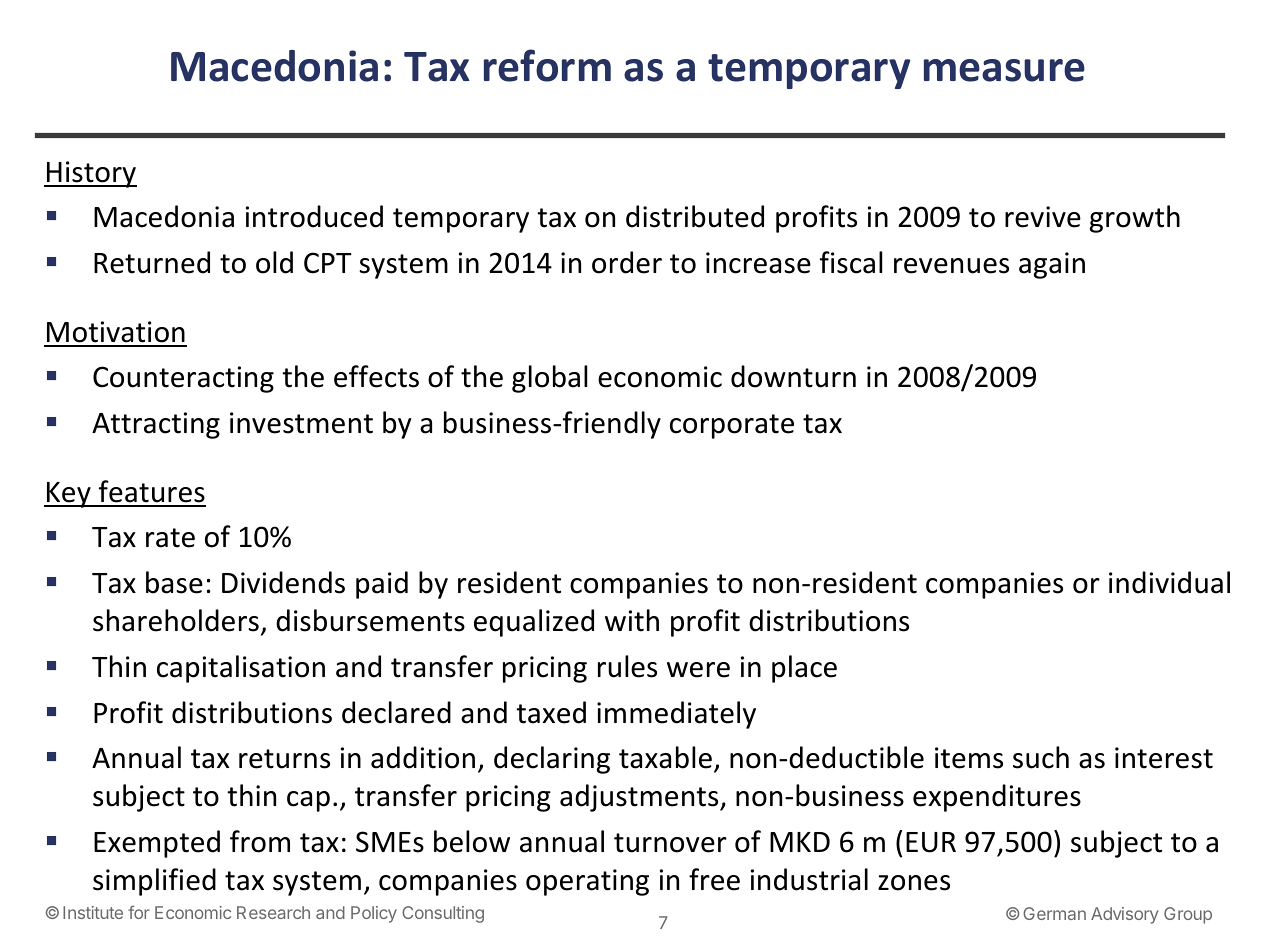 This screenshot has width=1270, height=952. Describe the element at coordinates (1169, 582) in the screenshot. I see `individual` at that location.
